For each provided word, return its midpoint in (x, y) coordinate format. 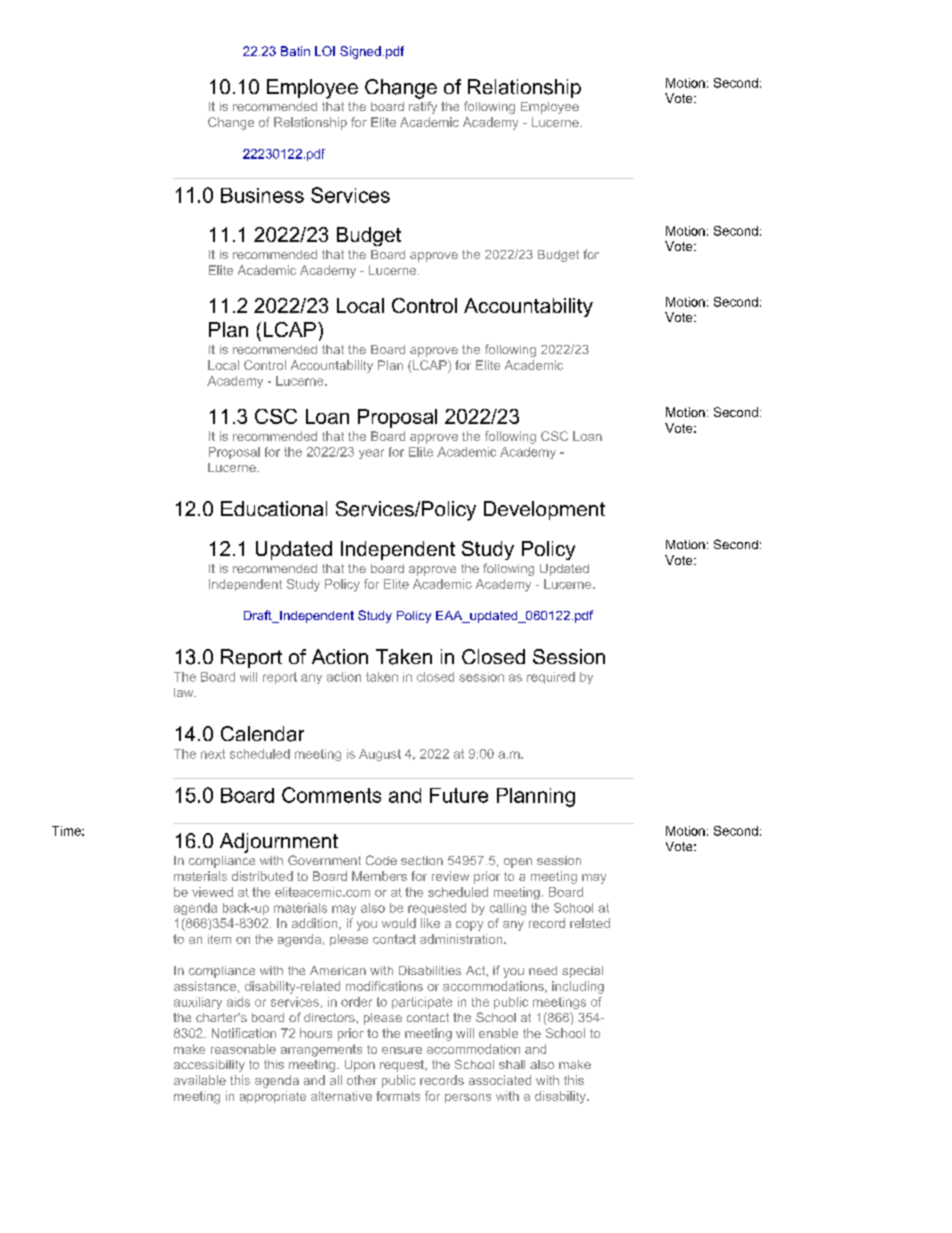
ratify (423, 107)
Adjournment (279, 843)
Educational (274, 509)
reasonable (243, 1049)
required (551, 678)
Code (381, 860)
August (380, 755)
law (185, 692)
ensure (402, 1050)
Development (544, 510)
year (371, 454)
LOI (325, 51)
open (518, 863)
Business (262, 195)
